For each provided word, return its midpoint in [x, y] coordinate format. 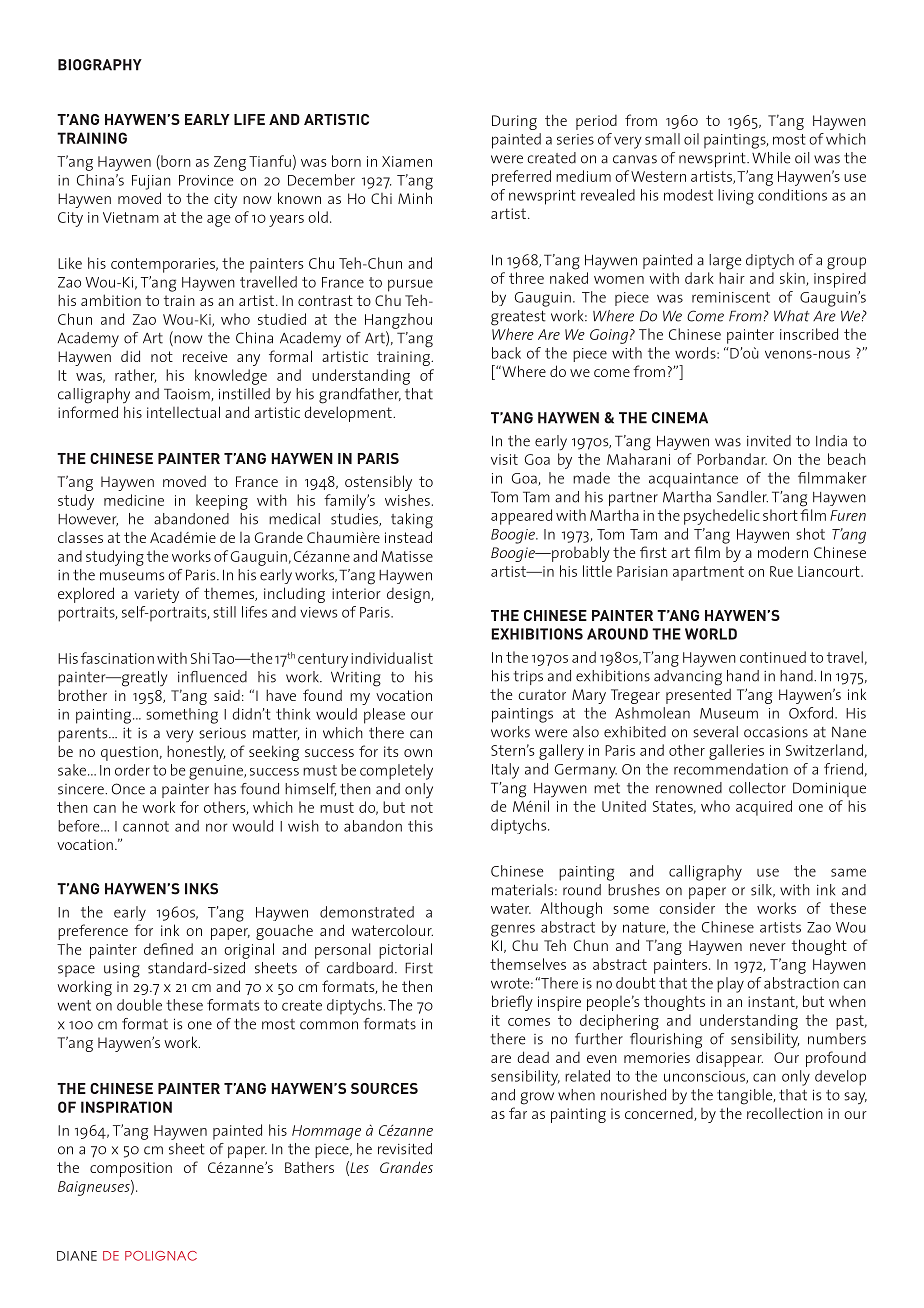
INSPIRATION [126, 1107]
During [514, 122]
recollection [785, 1113]
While [771, 158]
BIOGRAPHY [100, 65]
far [518, 1113]
